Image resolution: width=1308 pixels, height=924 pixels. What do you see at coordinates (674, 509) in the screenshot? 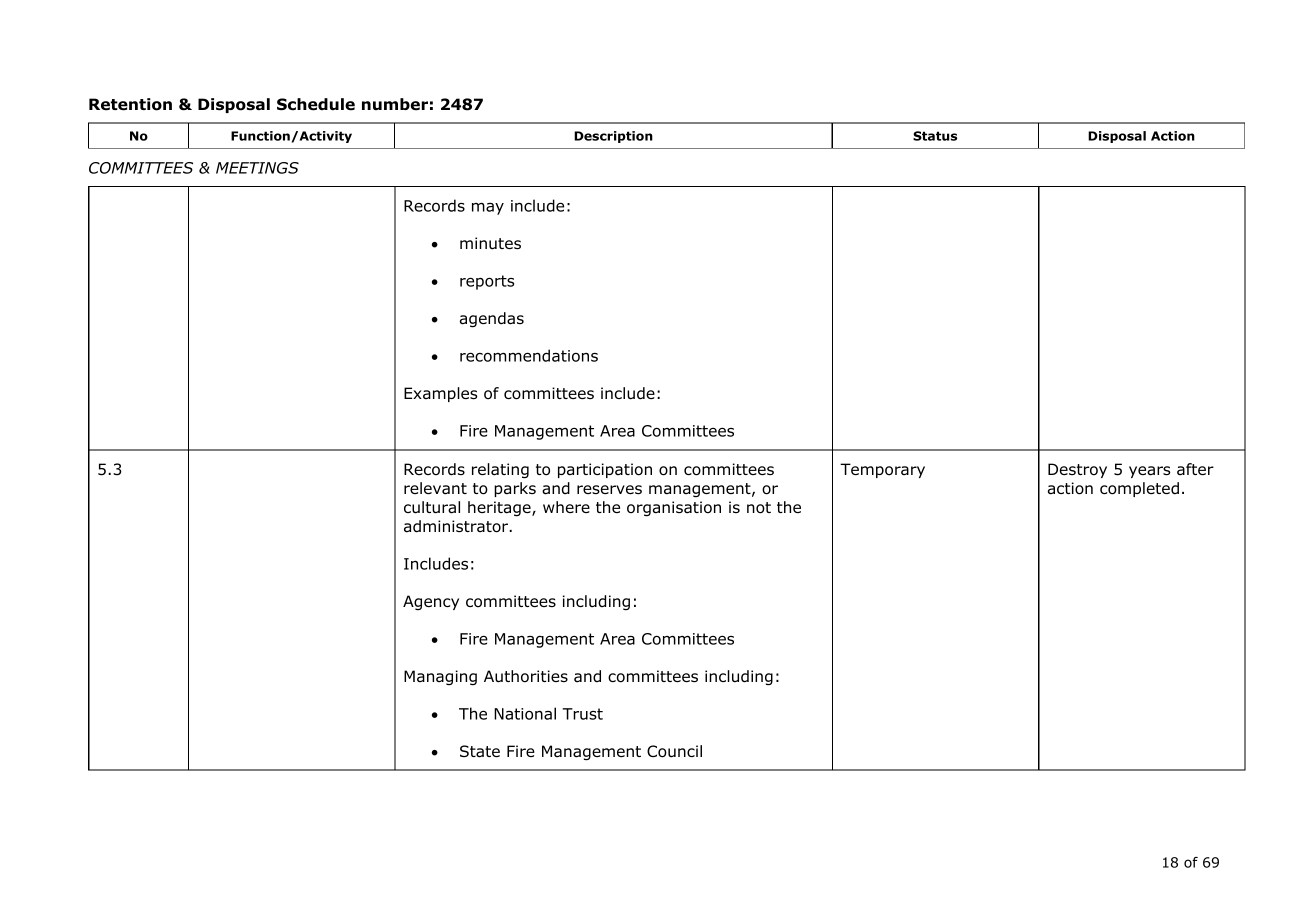
I see `organisation` at bounding box center [674, 509].
